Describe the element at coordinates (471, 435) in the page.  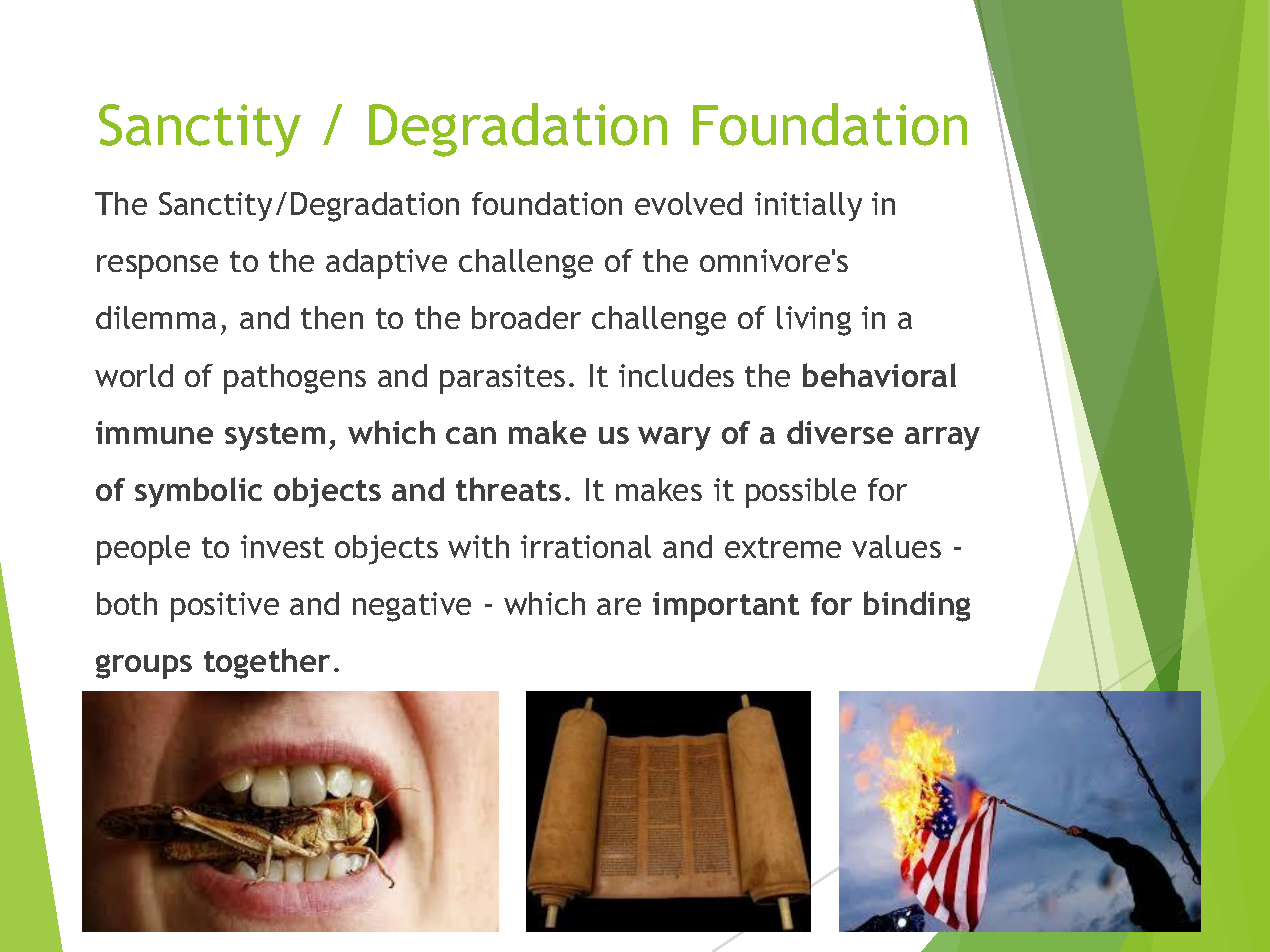
I see `can` at that location.
